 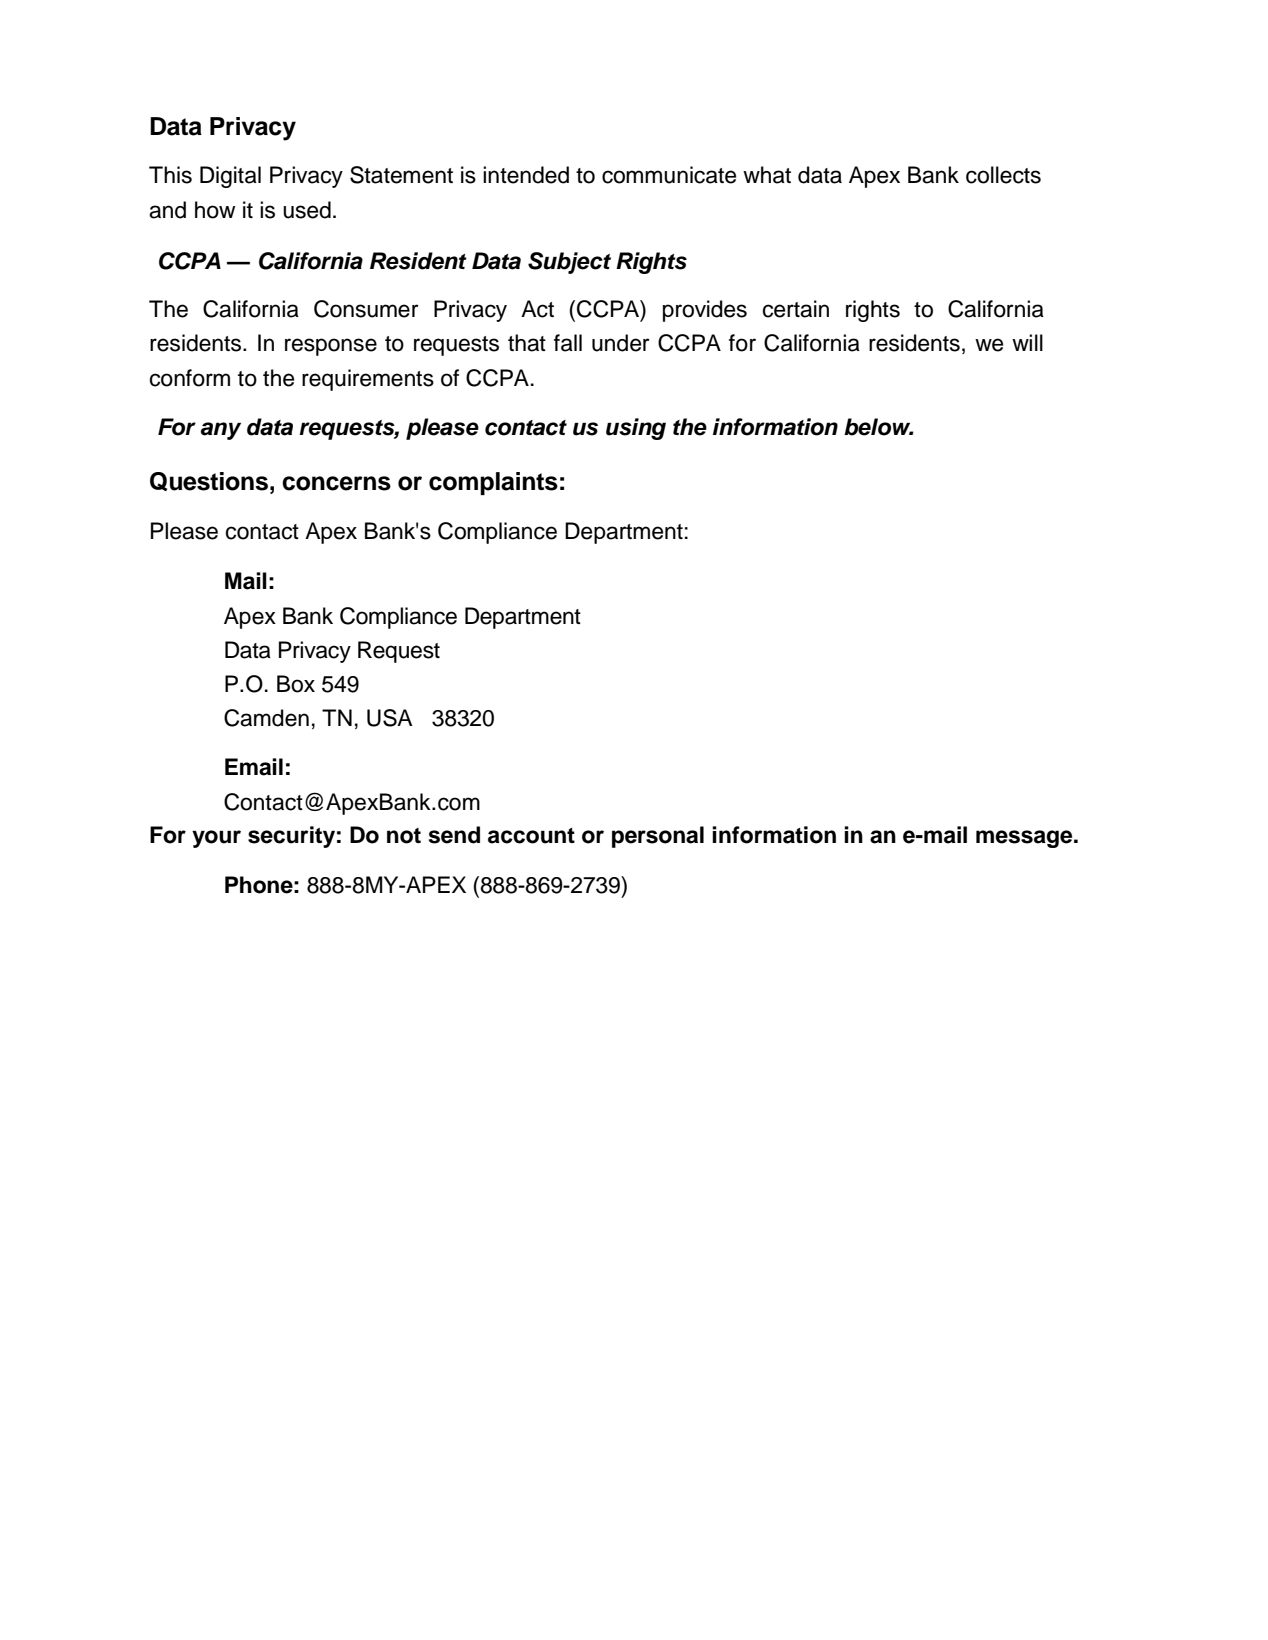 What do you see at coordinates (526, 175) in the document?
I see `intended` at bounding box center [526, 175].
